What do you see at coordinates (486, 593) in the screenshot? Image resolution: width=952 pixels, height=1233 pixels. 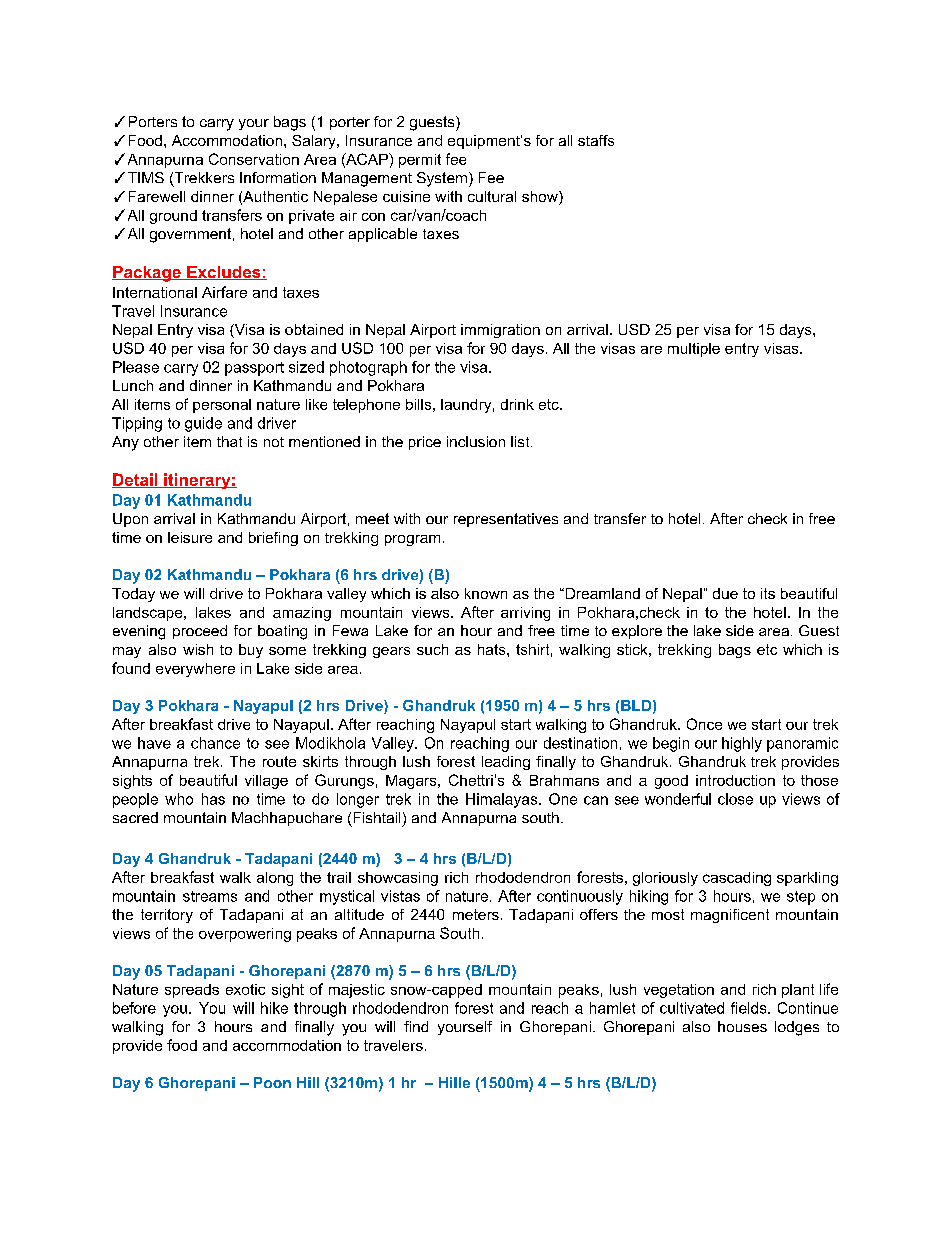 I see `known` at bounding box center [486, 593].
